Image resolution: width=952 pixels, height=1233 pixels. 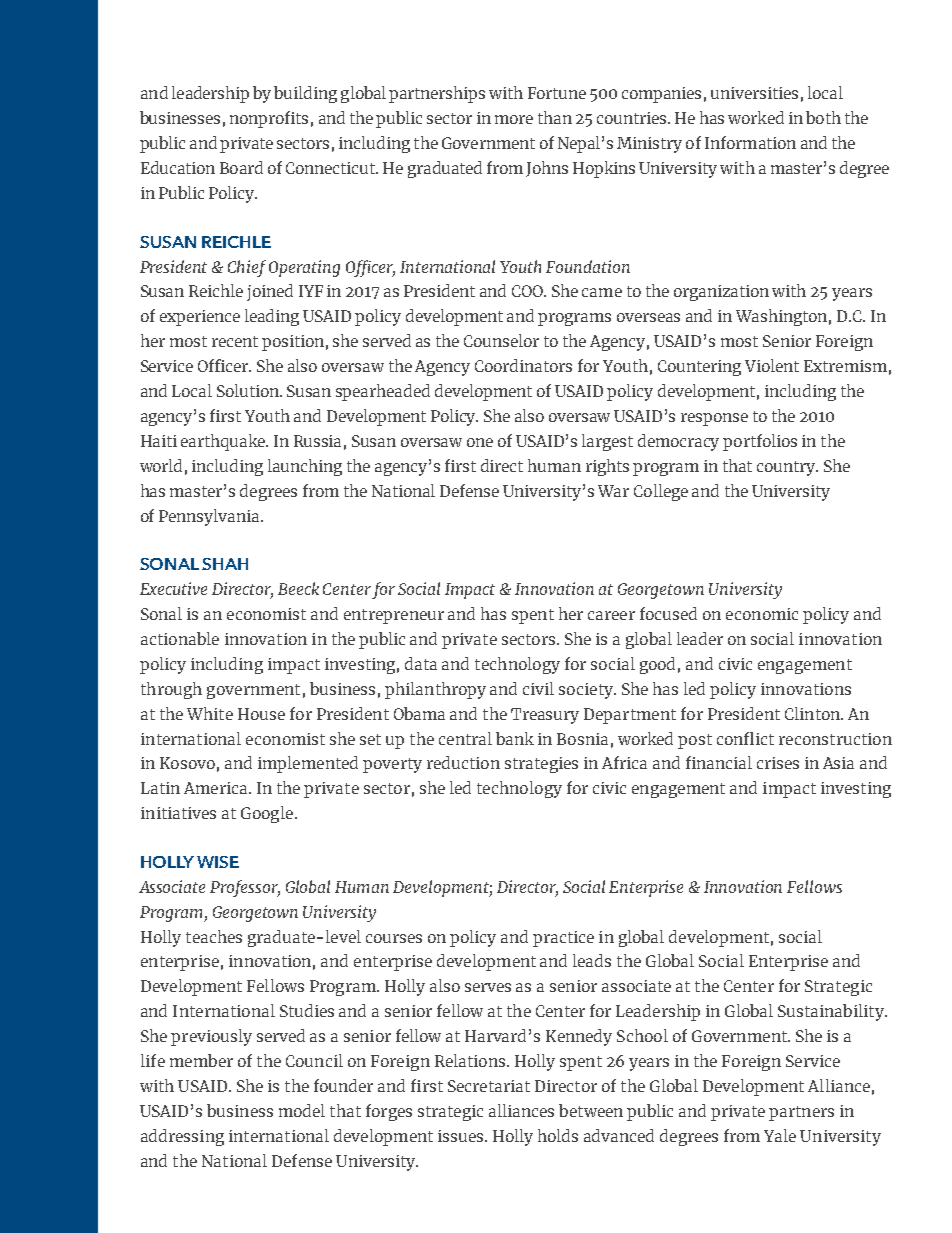 What do you see at coordinates (224, 442) in the screenshot?
I see `earthquake` at bounding box center [224, 442].
